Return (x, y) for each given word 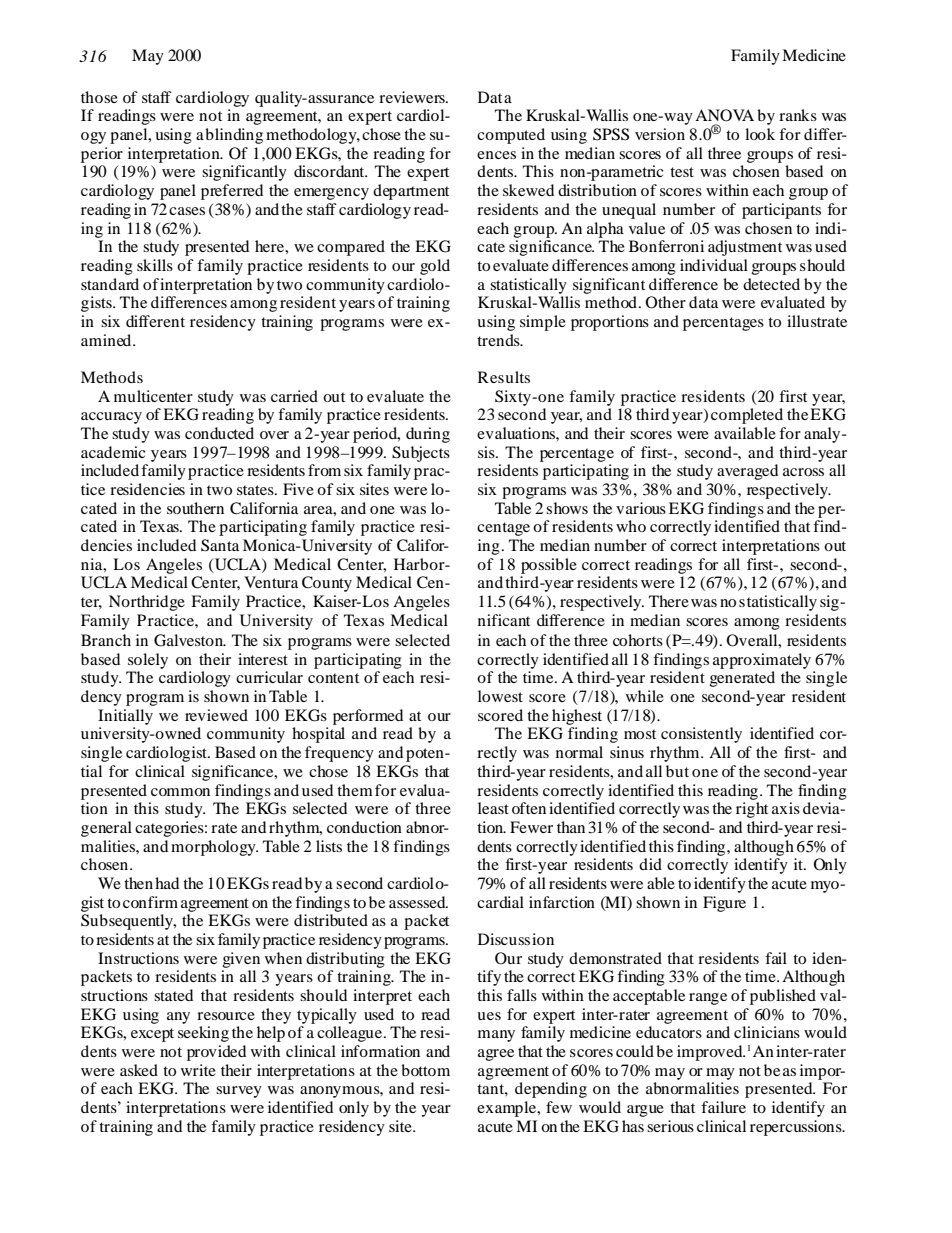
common (180, 792)
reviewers (413, 97)
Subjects (421, 454)
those (99, 97)
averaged (747, 472)
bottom (425, 1070)
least (493, 808)
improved (711, 1053)
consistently (701, 735)
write (198, 1070)
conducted (219, 433)
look (760, 134)
